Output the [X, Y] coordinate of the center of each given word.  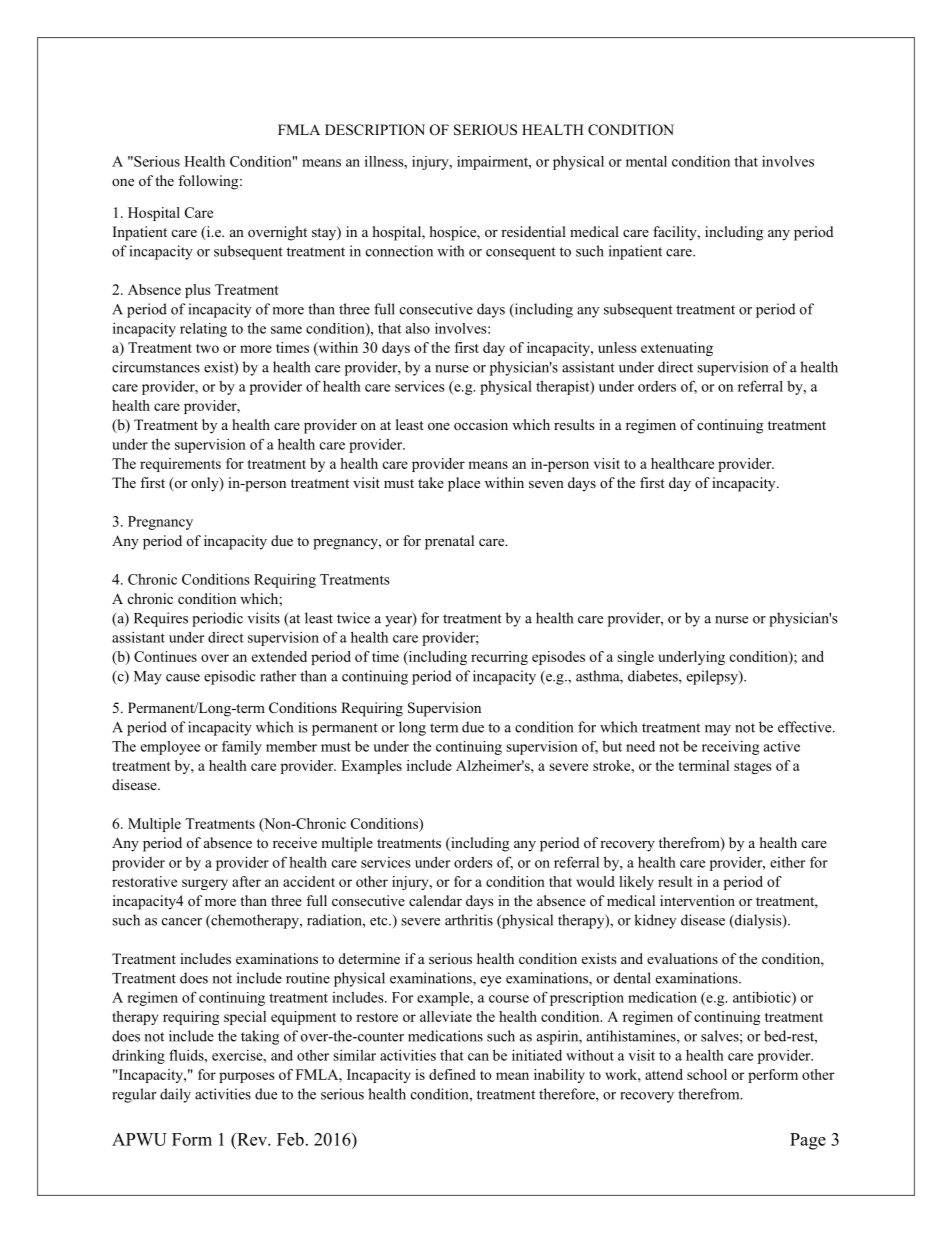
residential [533, 231]
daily [175, 1095]
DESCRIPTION [375, 130]
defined [452, 1074]
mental [646, 161]
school [707, 1074]
